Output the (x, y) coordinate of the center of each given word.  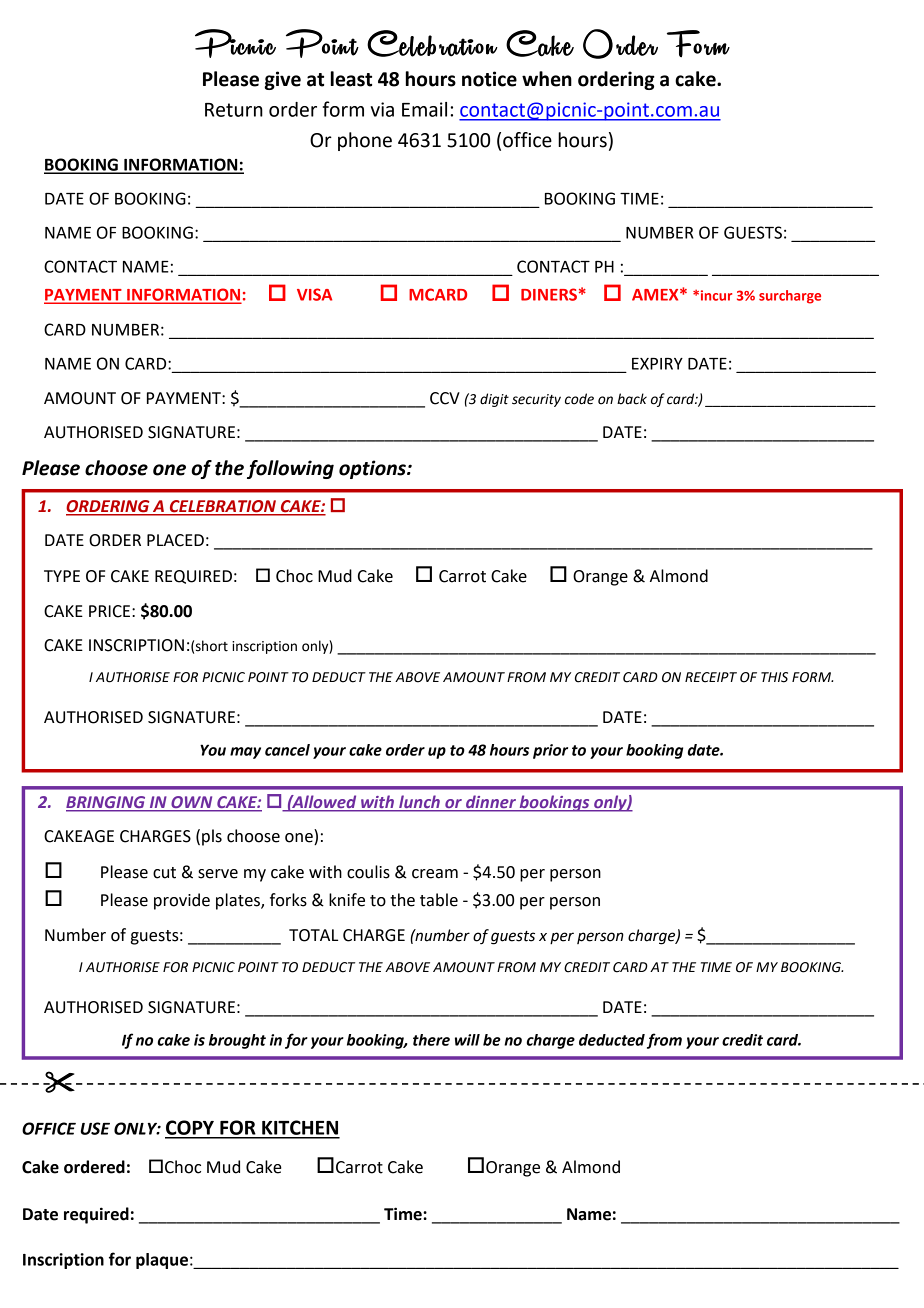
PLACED (175, 540)
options (373, 469)
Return (234, 110)
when (547, 79)
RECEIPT (711, 677)
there (431, 1040)
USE (95, 1128)
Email (424, 109)
